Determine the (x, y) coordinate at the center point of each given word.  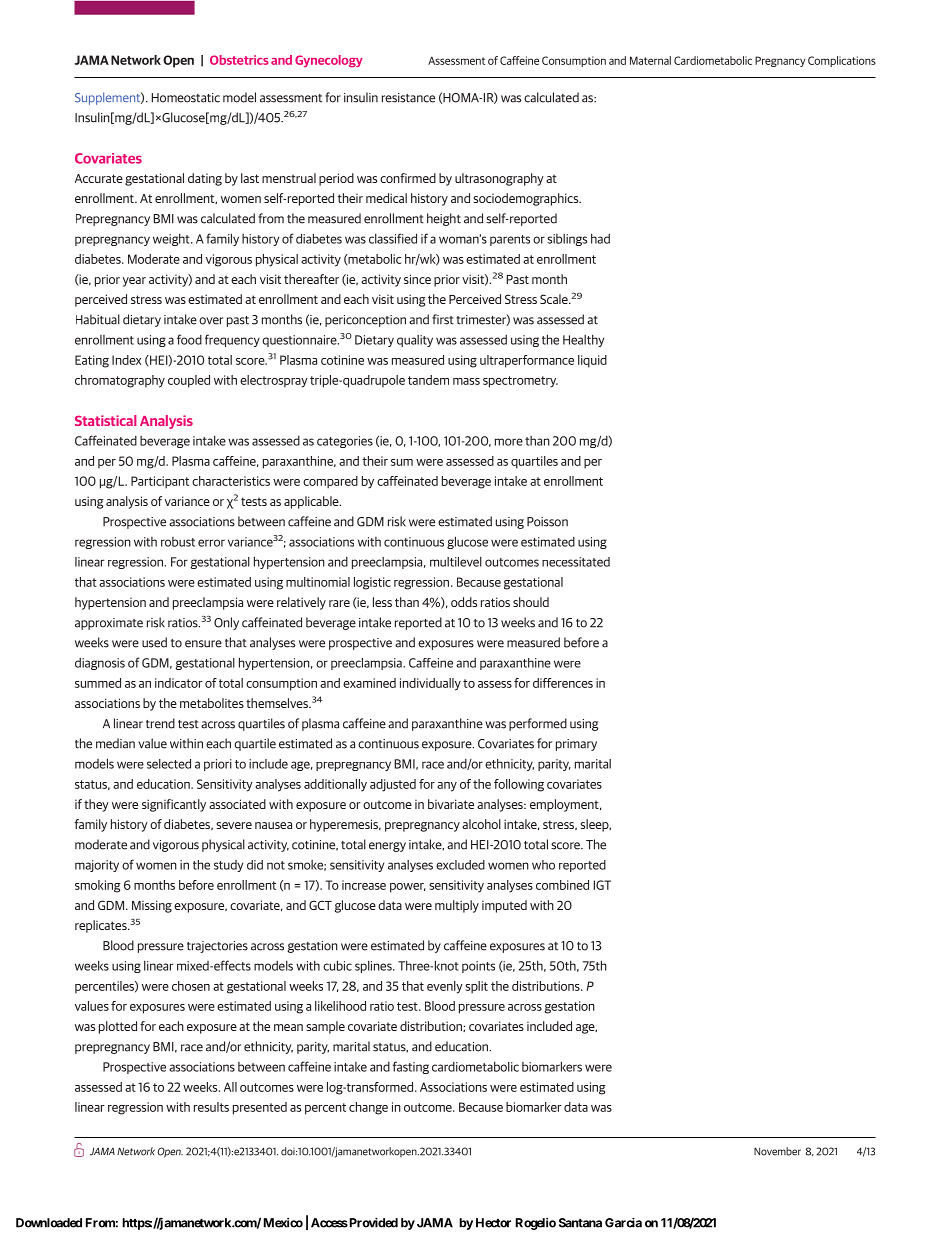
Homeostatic (186, 98)
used (154, 642)
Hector (493, 1223)
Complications (842, 61)
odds (464, 602)
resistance (408, 98)
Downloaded (49, 1223)
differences (563, 683)
